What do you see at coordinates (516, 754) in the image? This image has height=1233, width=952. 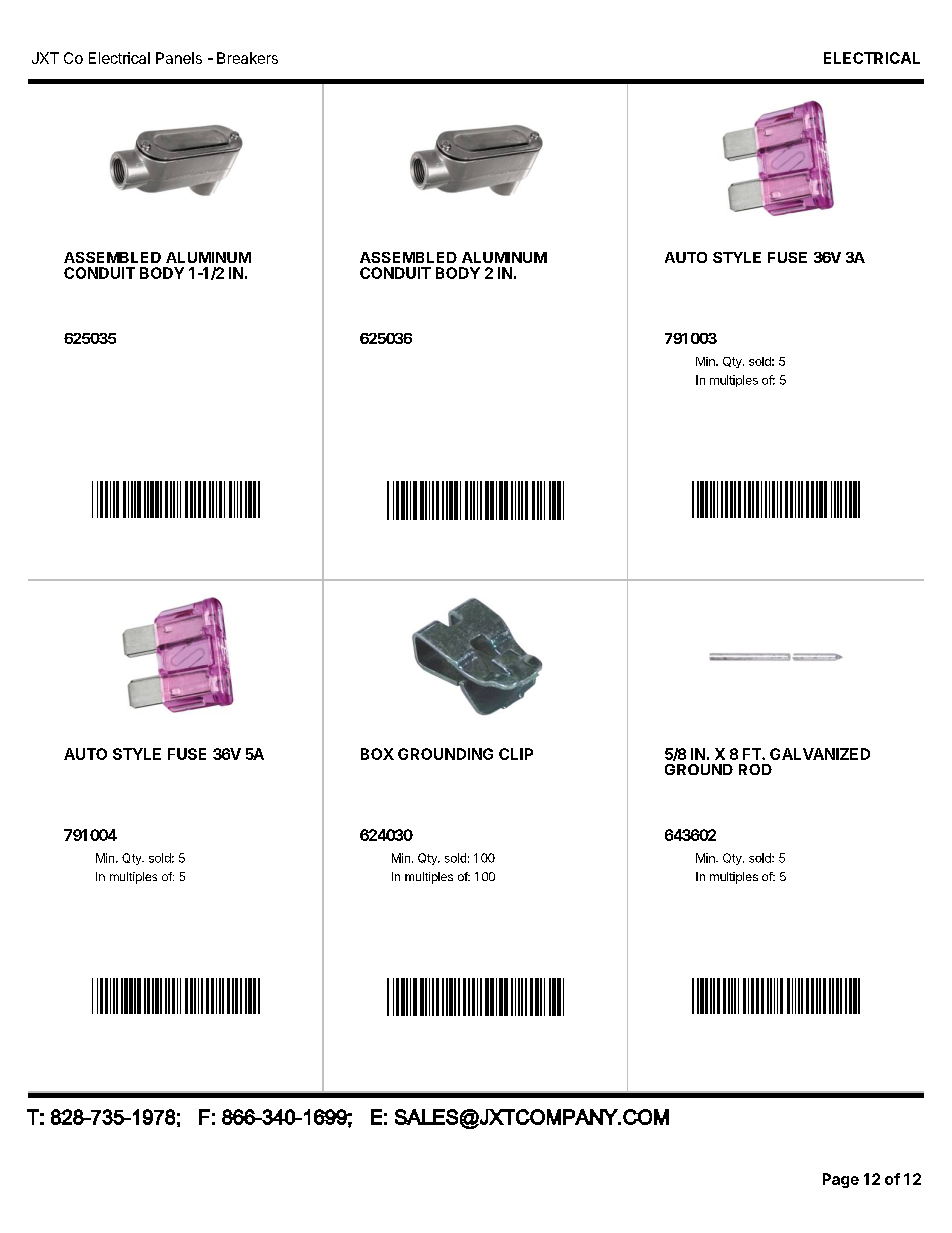 I see `CLIP` at bounding box center [516, 754].
